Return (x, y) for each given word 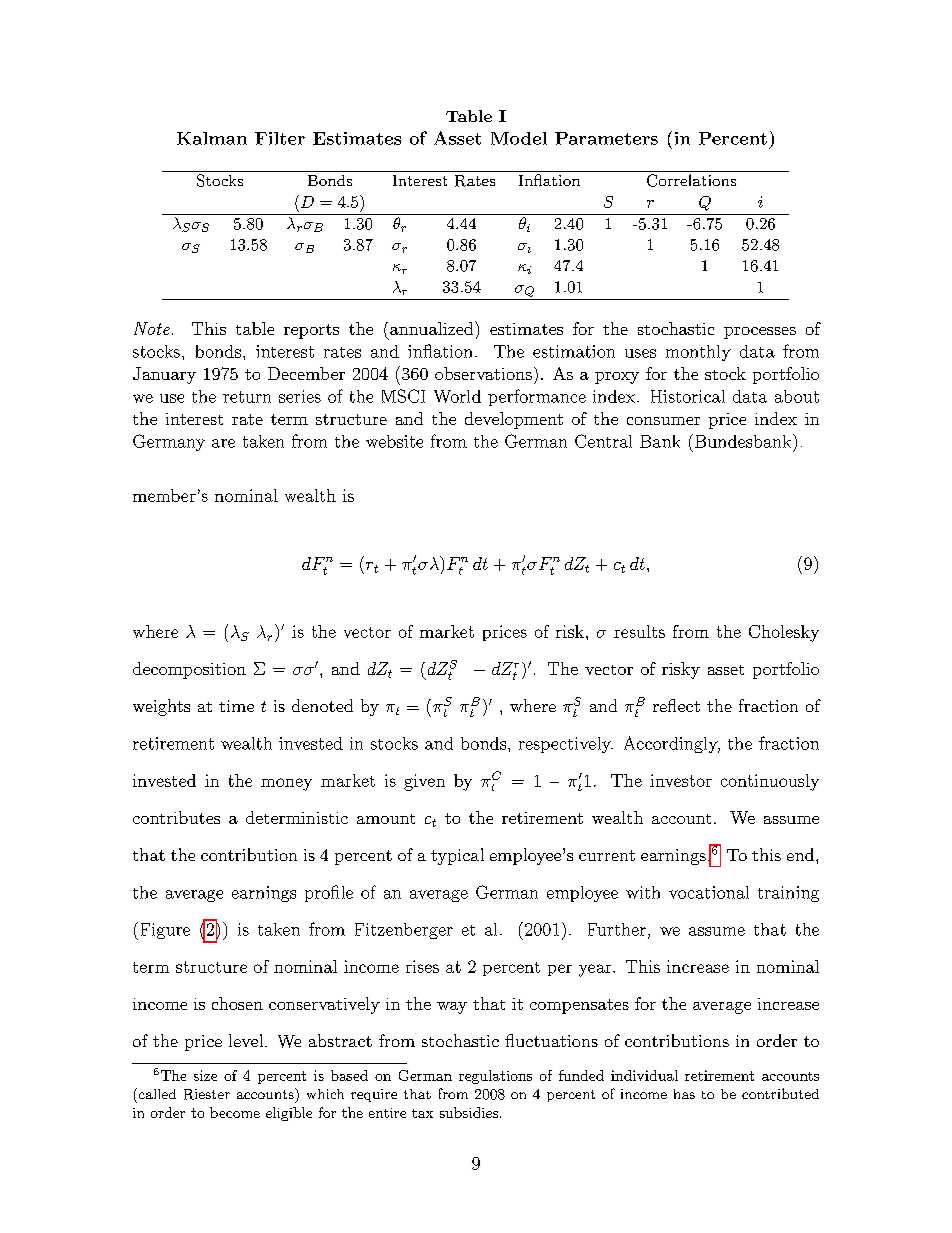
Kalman (212, 138)
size (205, 1075)
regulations (495, 1077)
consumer (663, 421)
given (424, 782)
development (514, 420)
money (286, 784)
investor (681, 780)
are (223, 443)
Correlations (691, 180)
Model (519, 138)
